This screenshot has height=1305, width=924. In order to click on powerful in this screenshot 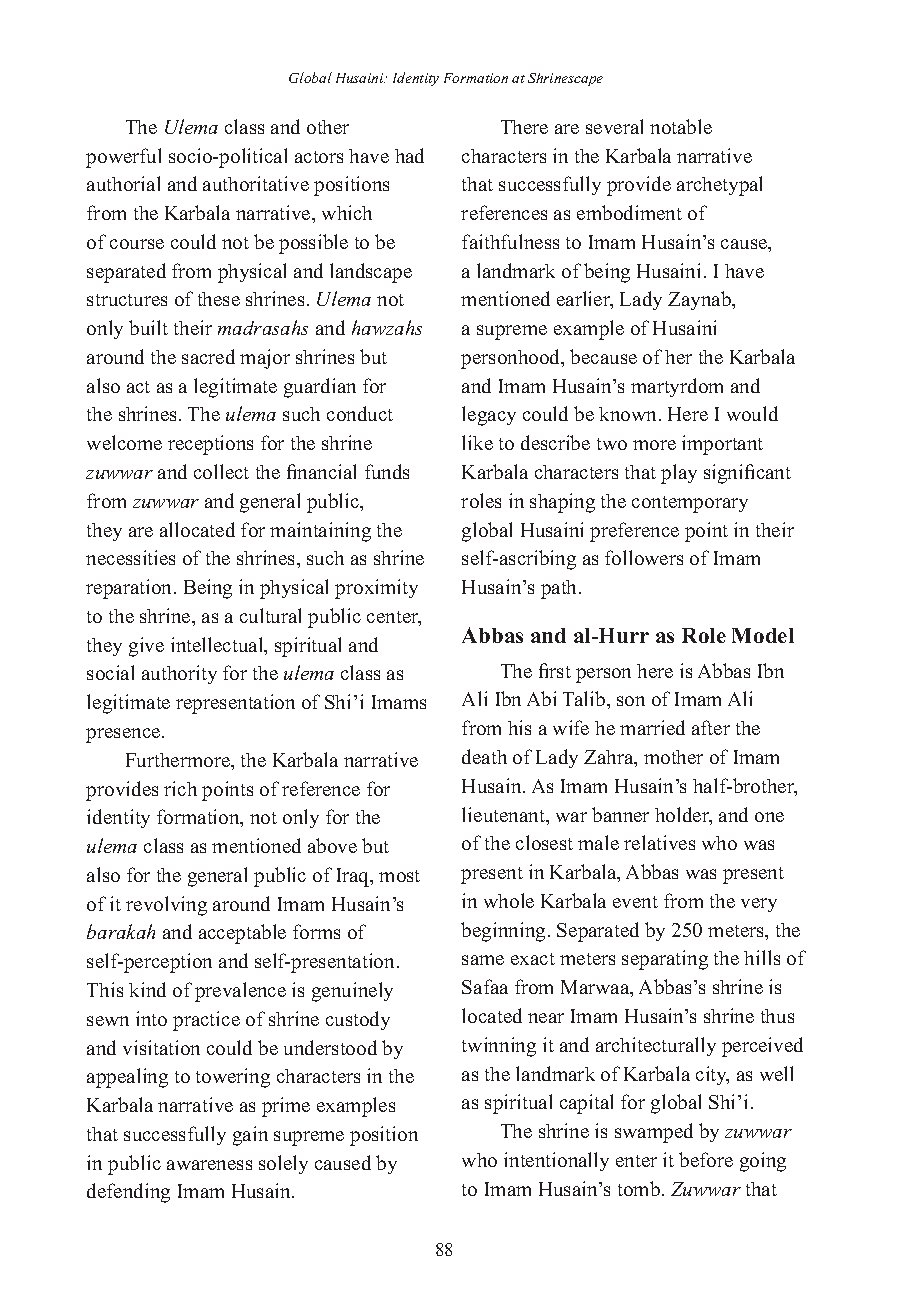, I will do `click(123, 158)`.
